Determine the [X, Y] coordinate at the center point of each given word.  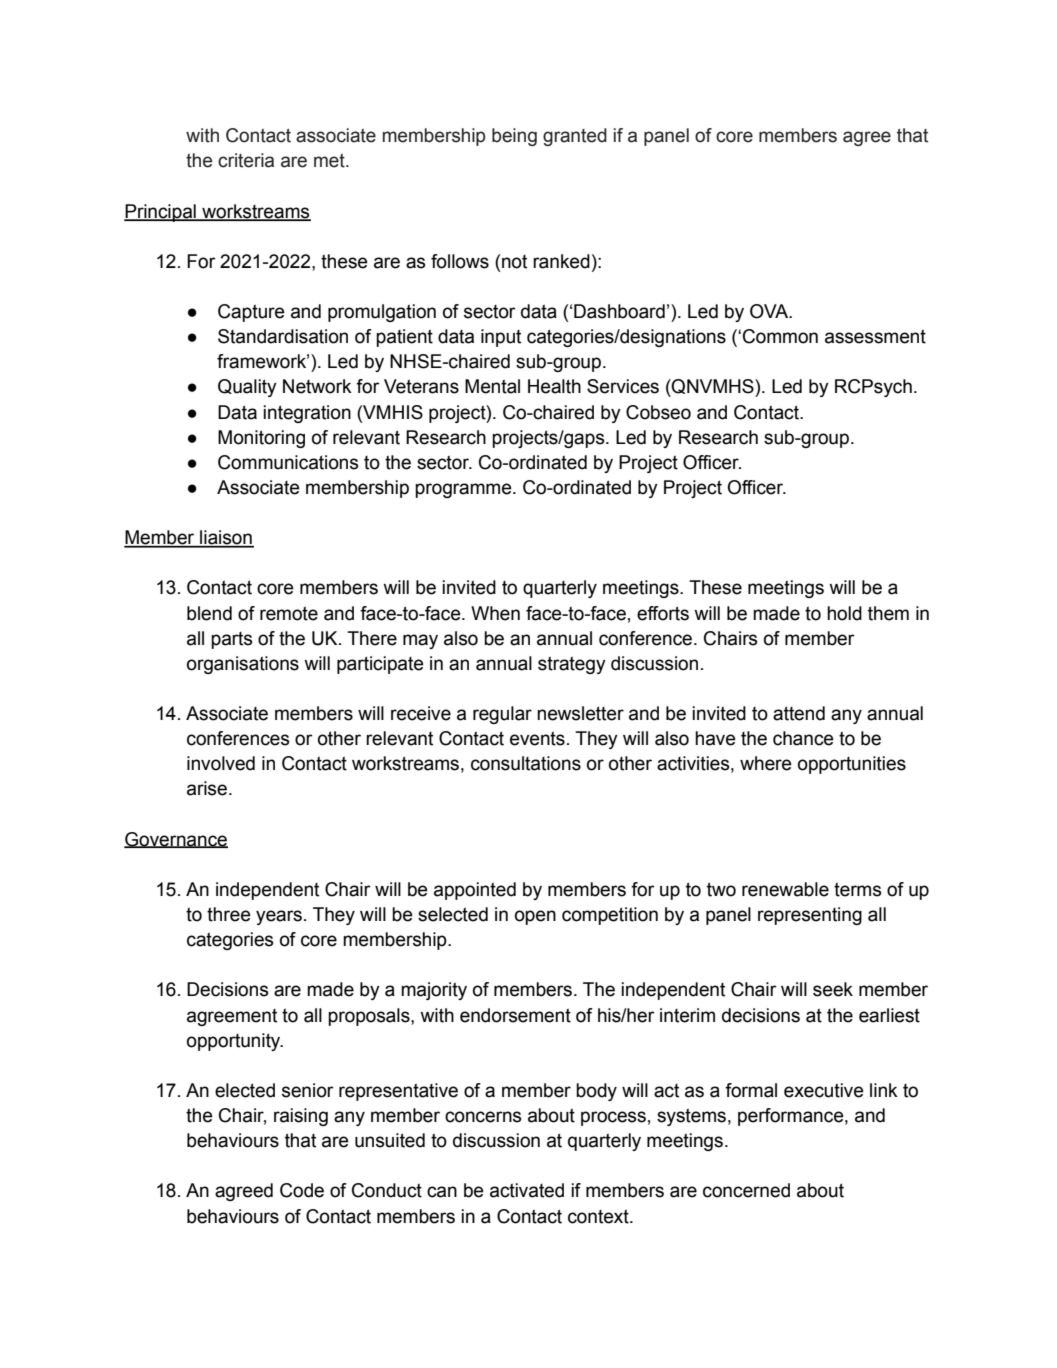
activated [527, 1190]
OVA [770, 311]
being [514, 137]
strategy [572, 665]
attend [799, 713]
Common [780, 336]
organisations [243, 665]
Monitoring [261, 439]
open [535, 917]
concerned [746, 1190]
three [229, 914]
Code [302, 1190]
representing [810, 916]
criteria [246, 160]
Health [554, 386]
